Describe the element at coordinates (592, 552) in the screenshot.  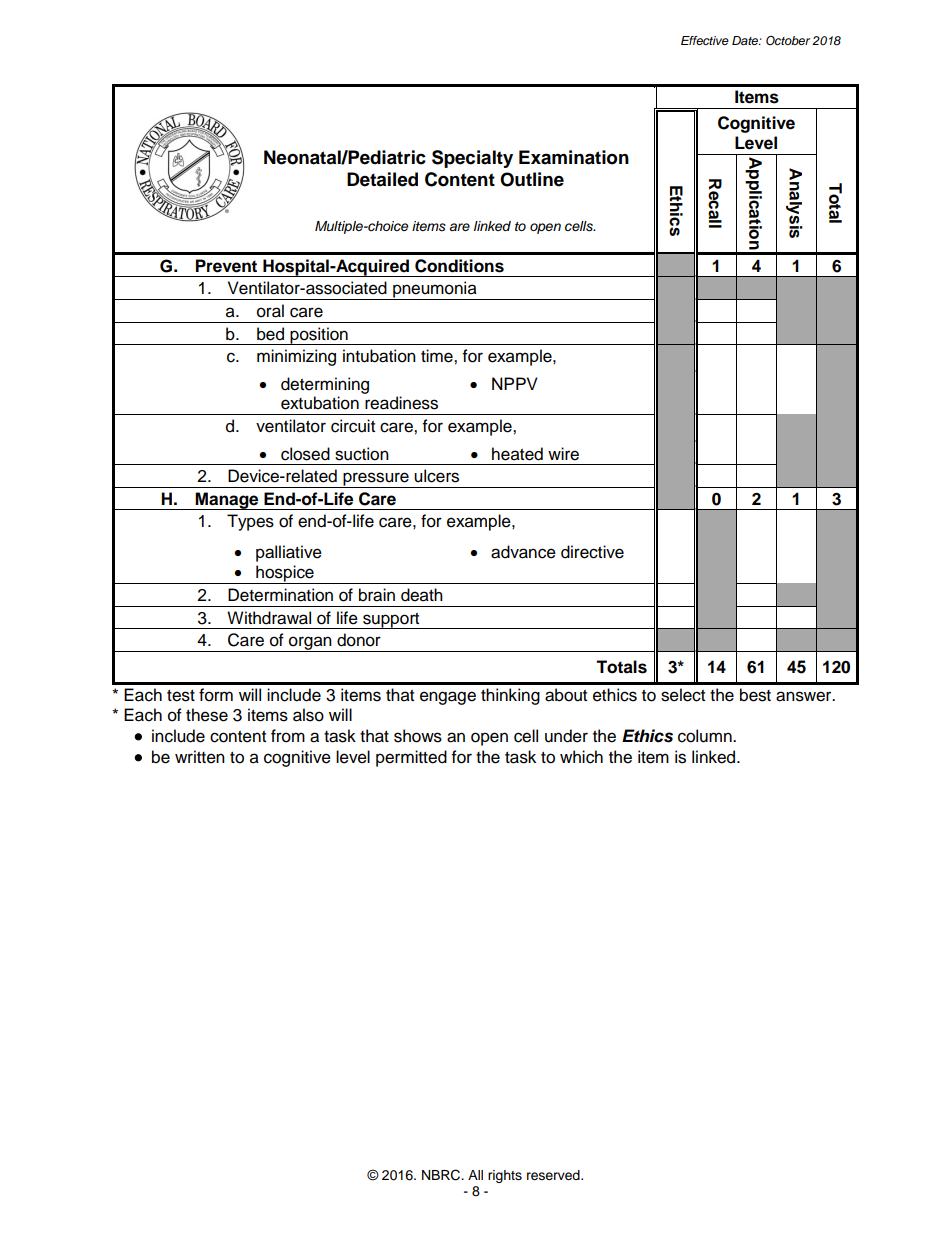
I see `directive` at that location.
